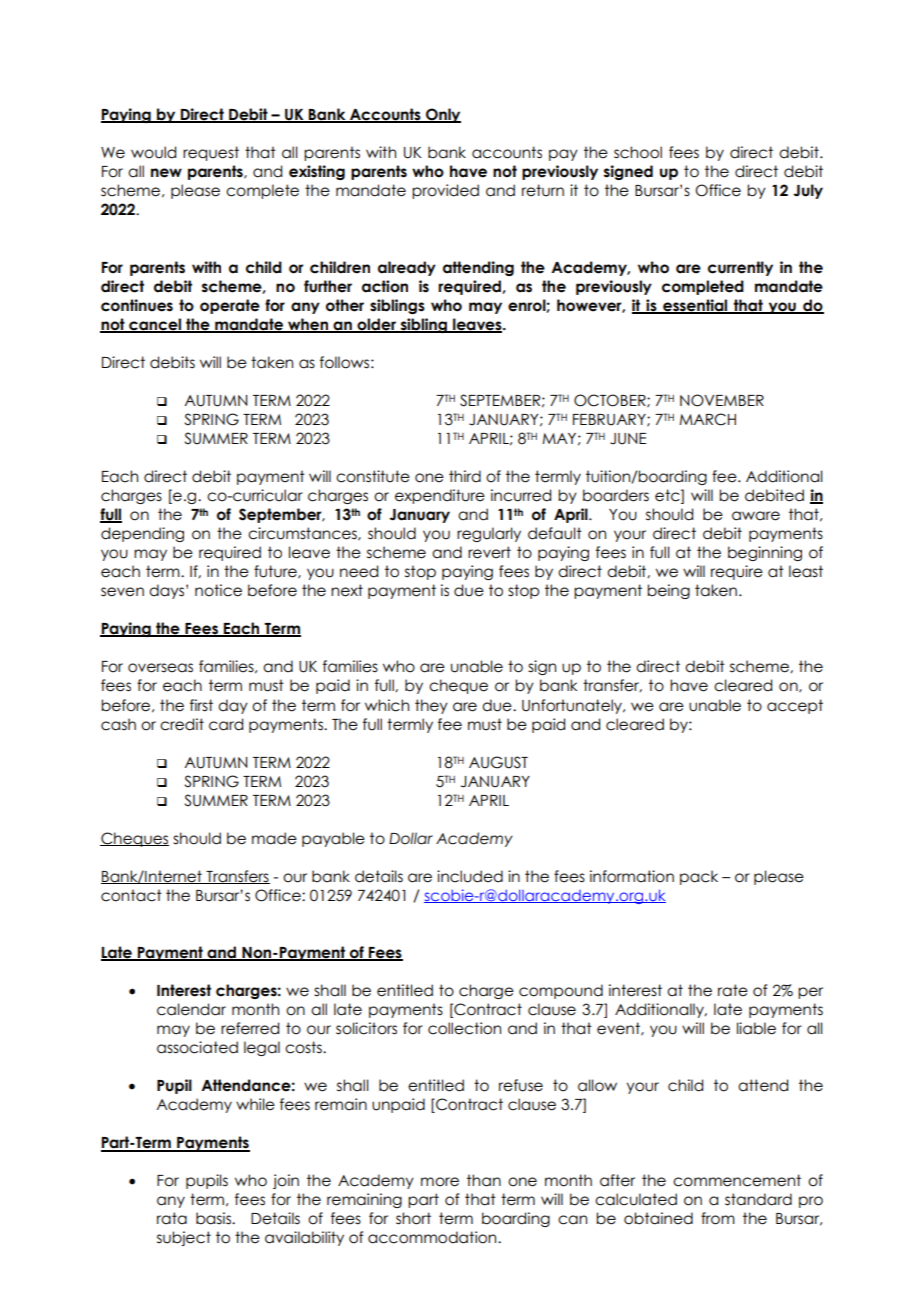 The image size is (924, 1307). What do you see at coordinates (211, 153) in the screenshot?
I see `request` at bounding box center [211, 153].
